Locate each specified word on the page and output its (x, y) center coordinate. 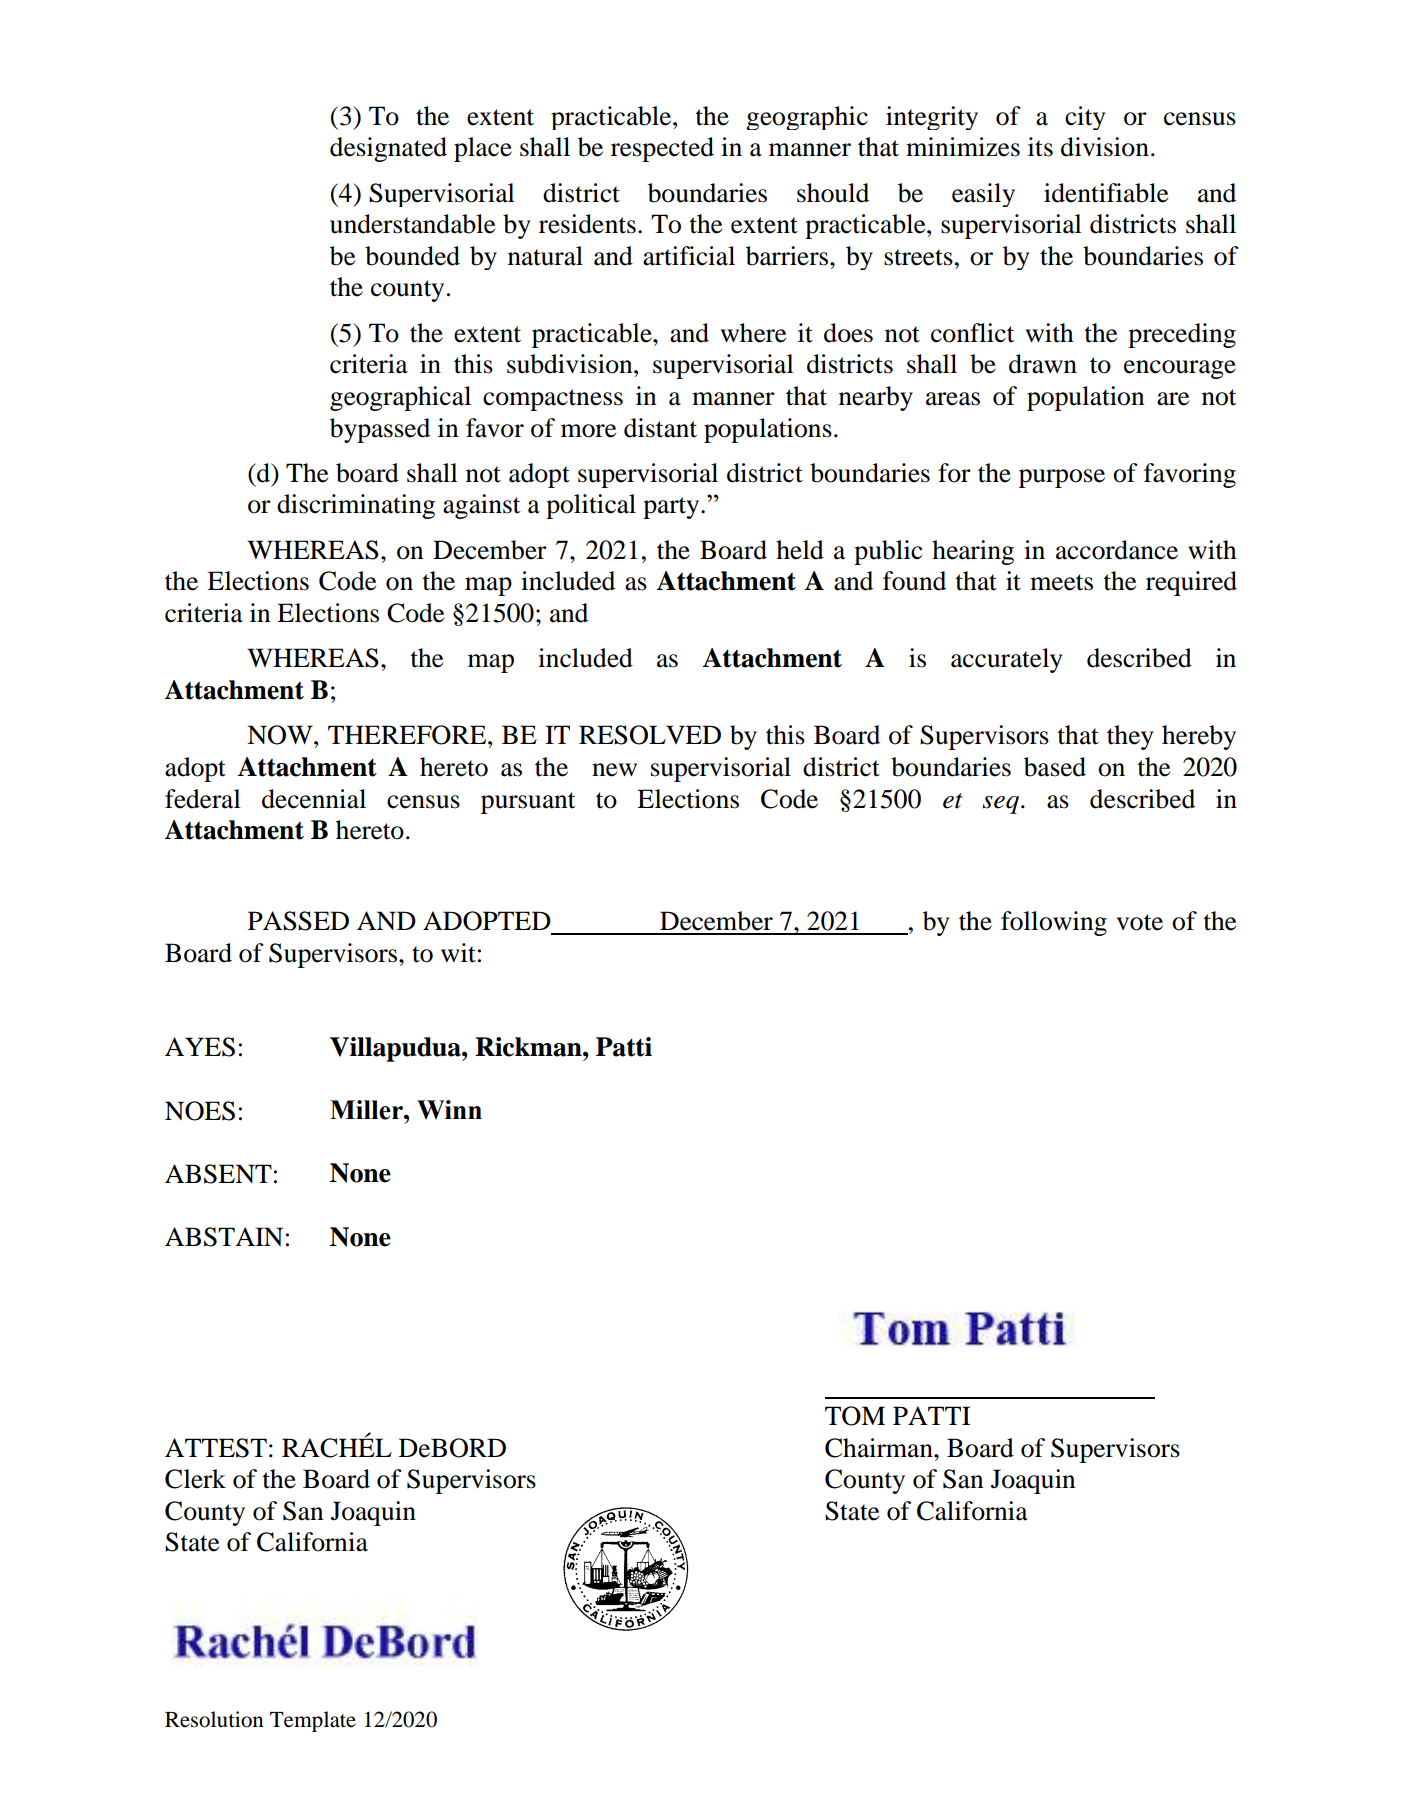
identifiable (1106, 193)
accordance (1117, 550)
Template (313, 1721)
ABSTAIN (224, 1237)
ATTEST (216, 1448)
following (1054, 923)
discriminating (356, 506)
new (614, 770)
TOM (855, 1416)
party (672, 508)
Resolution (214, 1719)
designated (388, 149)
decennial (314, 799)
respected (662, 149)
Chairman (880, 1448)
